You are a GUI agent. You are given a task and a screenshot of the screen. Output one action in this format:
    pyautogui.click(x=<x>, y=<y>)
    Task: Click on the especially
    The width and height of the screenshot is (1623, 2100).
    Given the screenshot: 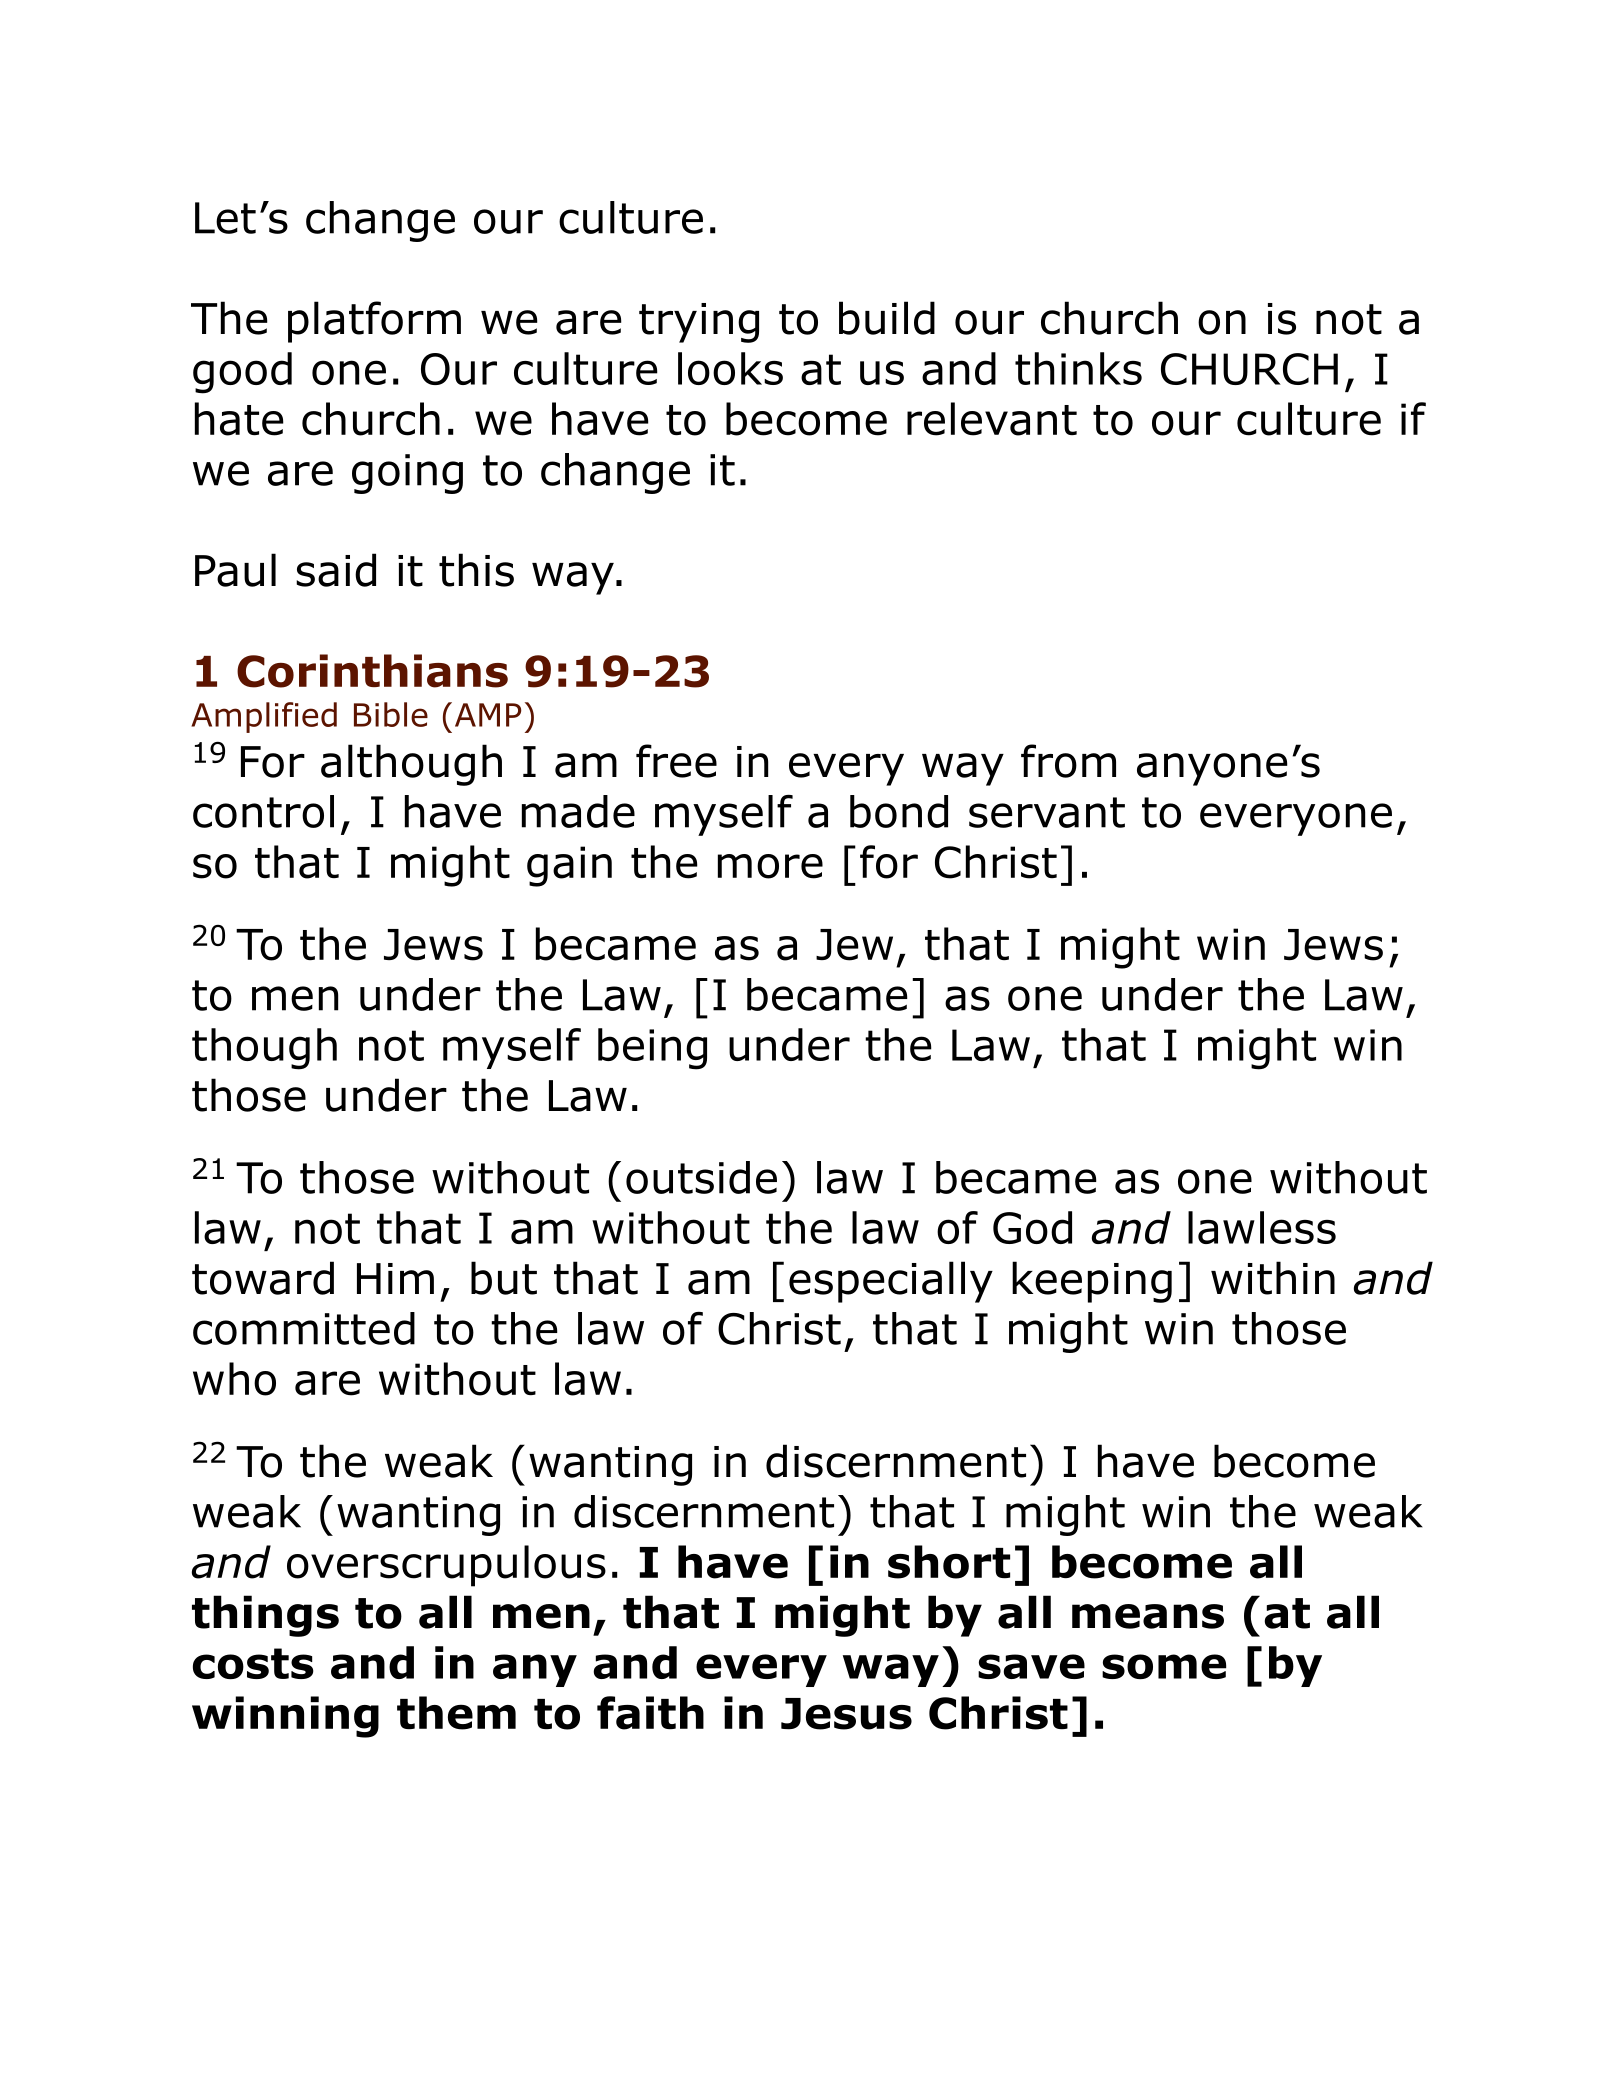 What is the action you would take?
    pyautogui.click(x=891, y=1282)
